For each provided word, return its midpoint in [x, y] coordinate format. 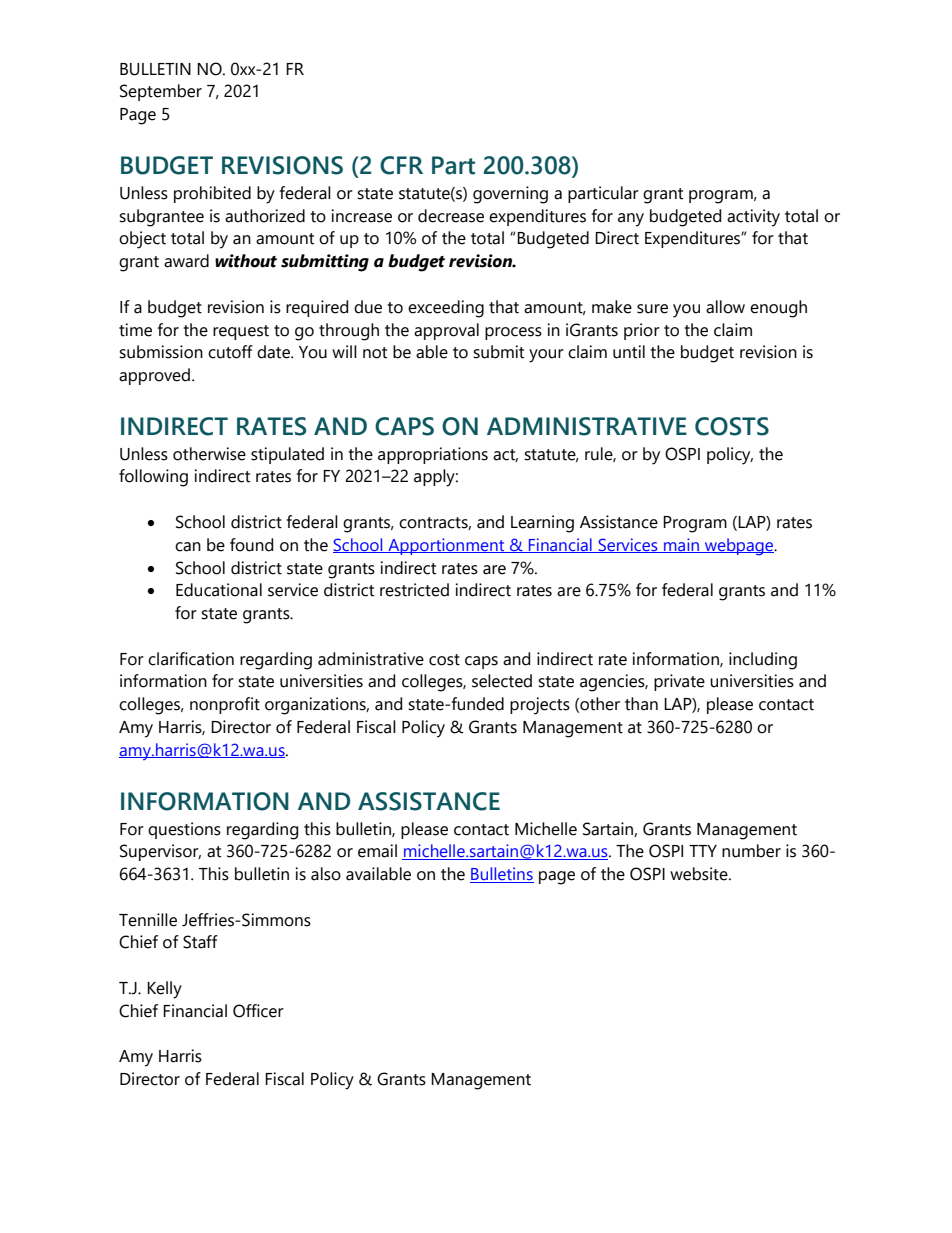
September [161, 92]
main [681, 545]
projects [540, 706]
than [641, 704]
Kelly [164, 990]
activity [753, 218]
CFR [401, 165]
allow [725, 307]
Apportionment [446, 546]
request [241, 332]
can [188, 547]
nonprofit [225, 705]
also [326, 874]
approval [446, 331]
